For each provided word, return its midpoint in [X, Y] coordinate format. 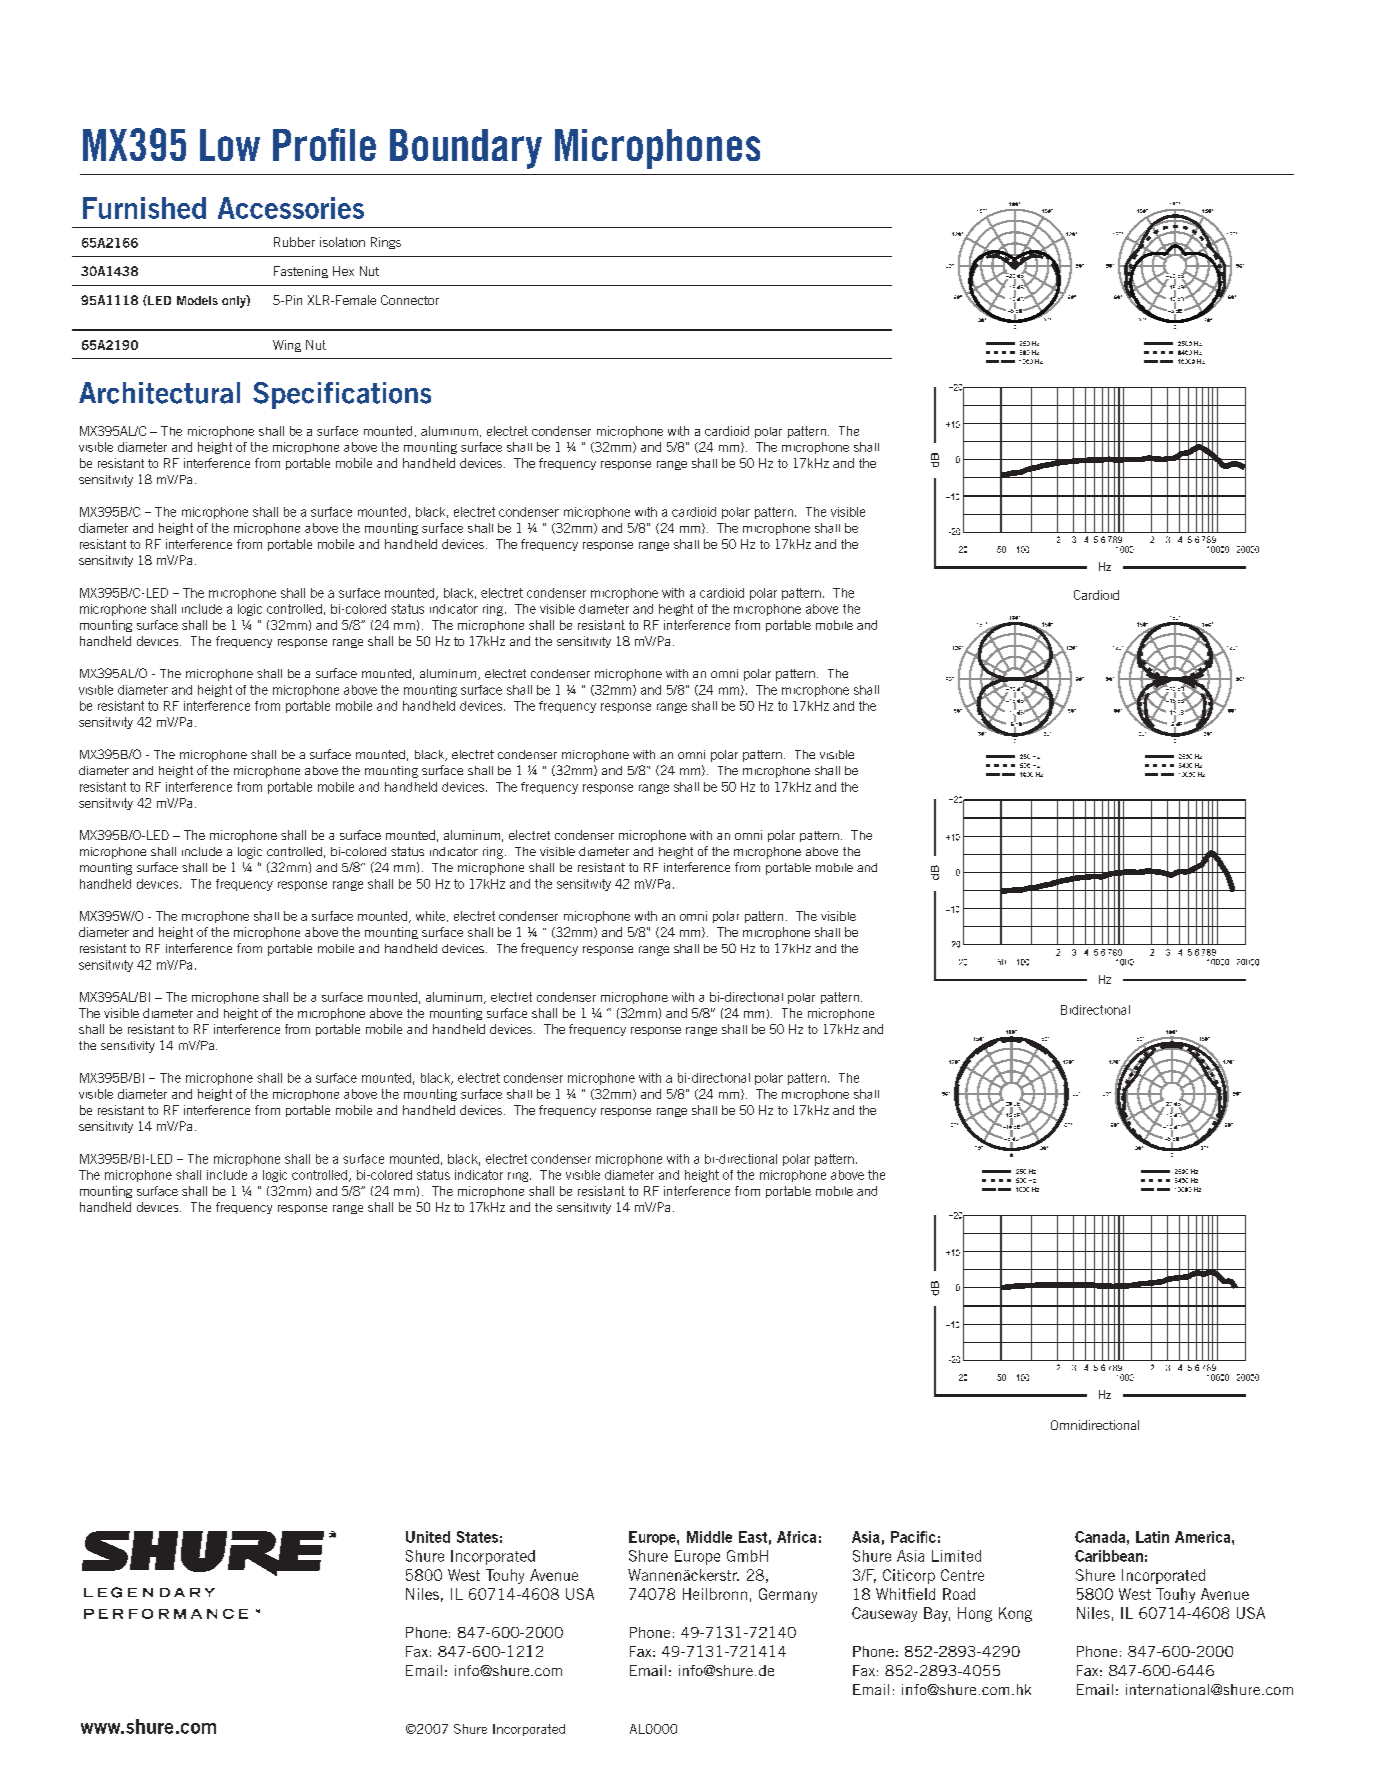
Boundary [466, 149]
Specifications [342, 395]
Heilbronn [715, 1594]
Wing [287, 346]
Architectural [159, 393]
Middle [709, 1537]
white [432, 916]
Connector [410, 300]
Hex [343, 271]
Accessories [291, 208]
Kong [1015, 1614]
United [428, 1537]
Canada [1100, 1537]
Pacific [913, 1537]
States [477, 1537]
